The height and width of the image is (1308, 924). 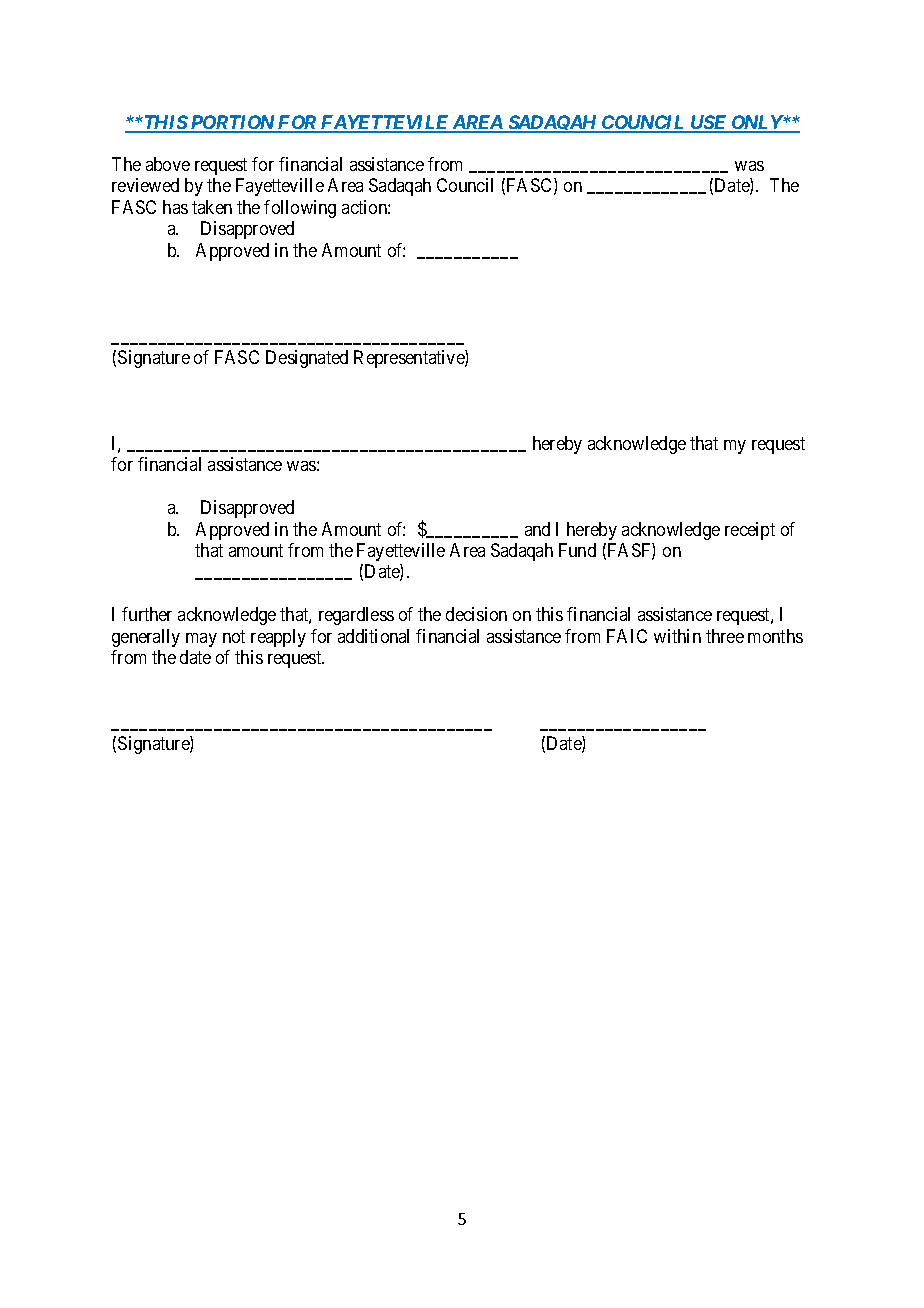 What do you see at coordinates (709, 123) in the image?
I see `USE` at bounding box center [709, 123].
